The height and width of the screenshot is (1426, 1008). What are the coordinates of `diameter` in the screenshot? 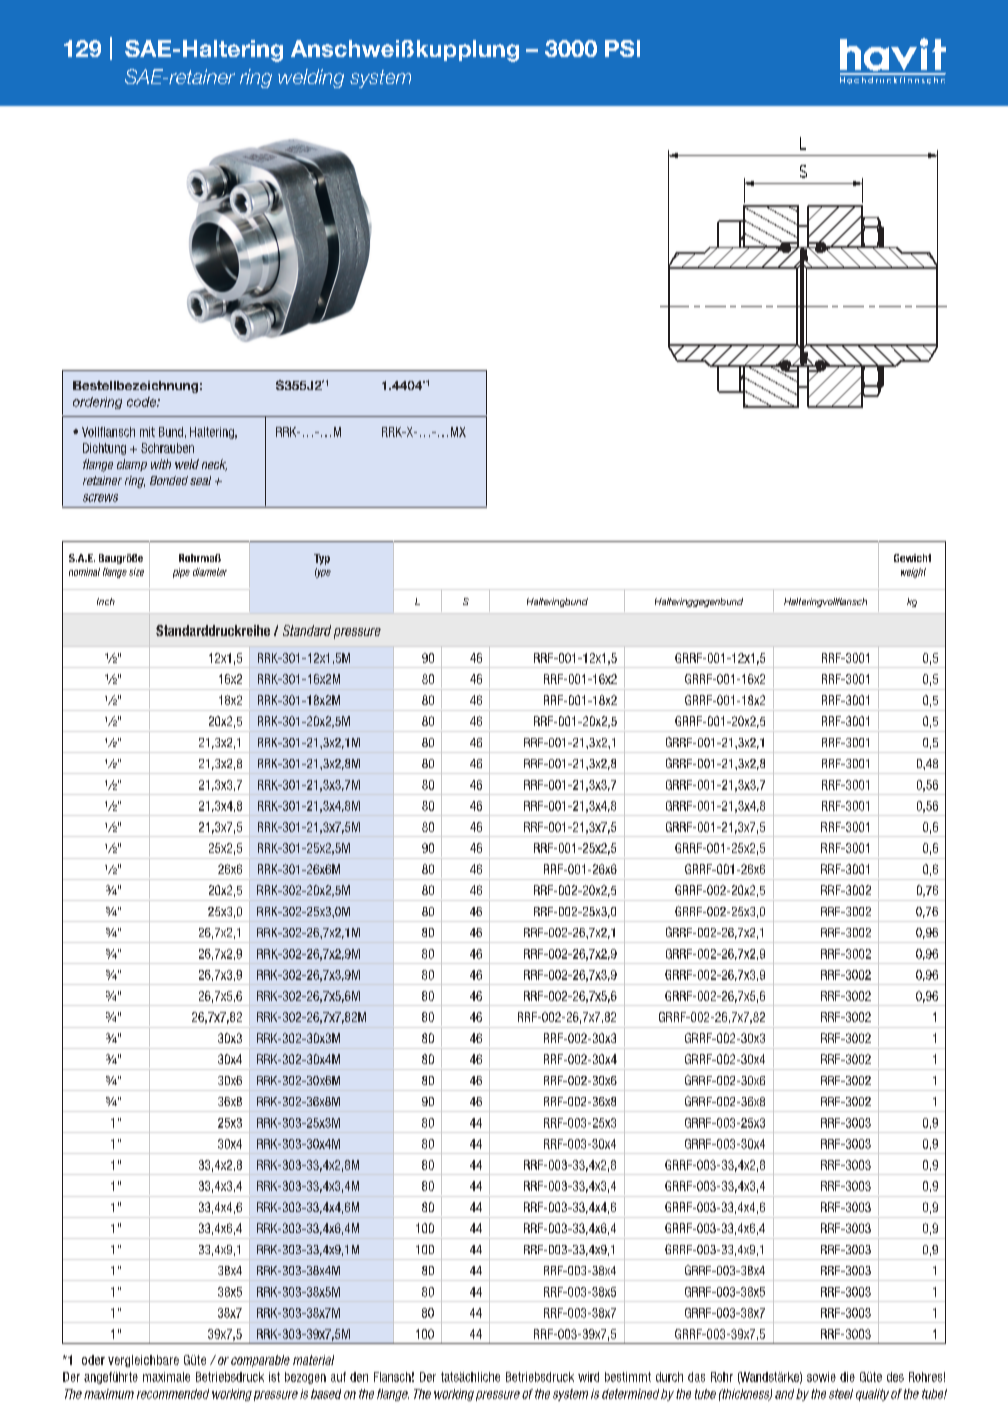 It's located at (210, 572).
